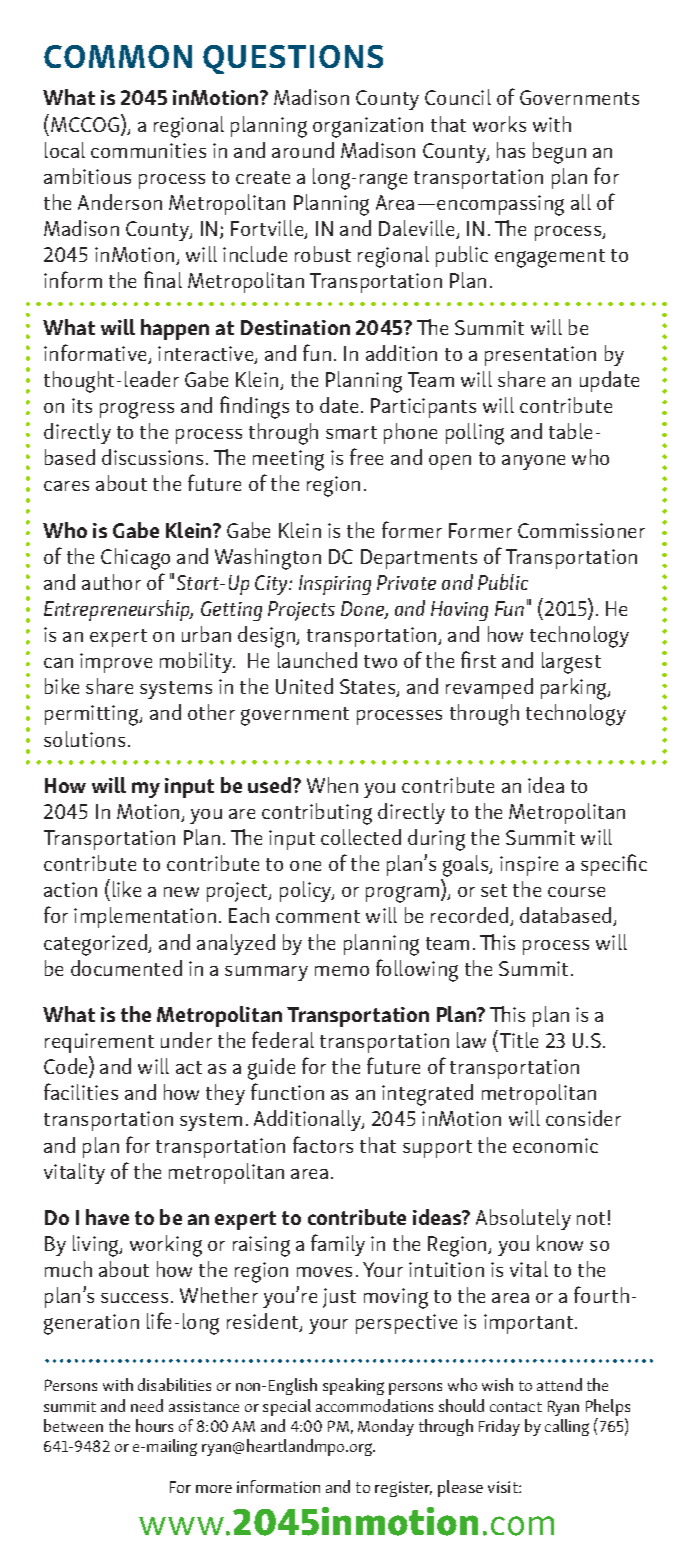 The image size is (696, 1568). Describe the element at coordinates (154, 1425) in the screenshot. I see `hours` at that location.
